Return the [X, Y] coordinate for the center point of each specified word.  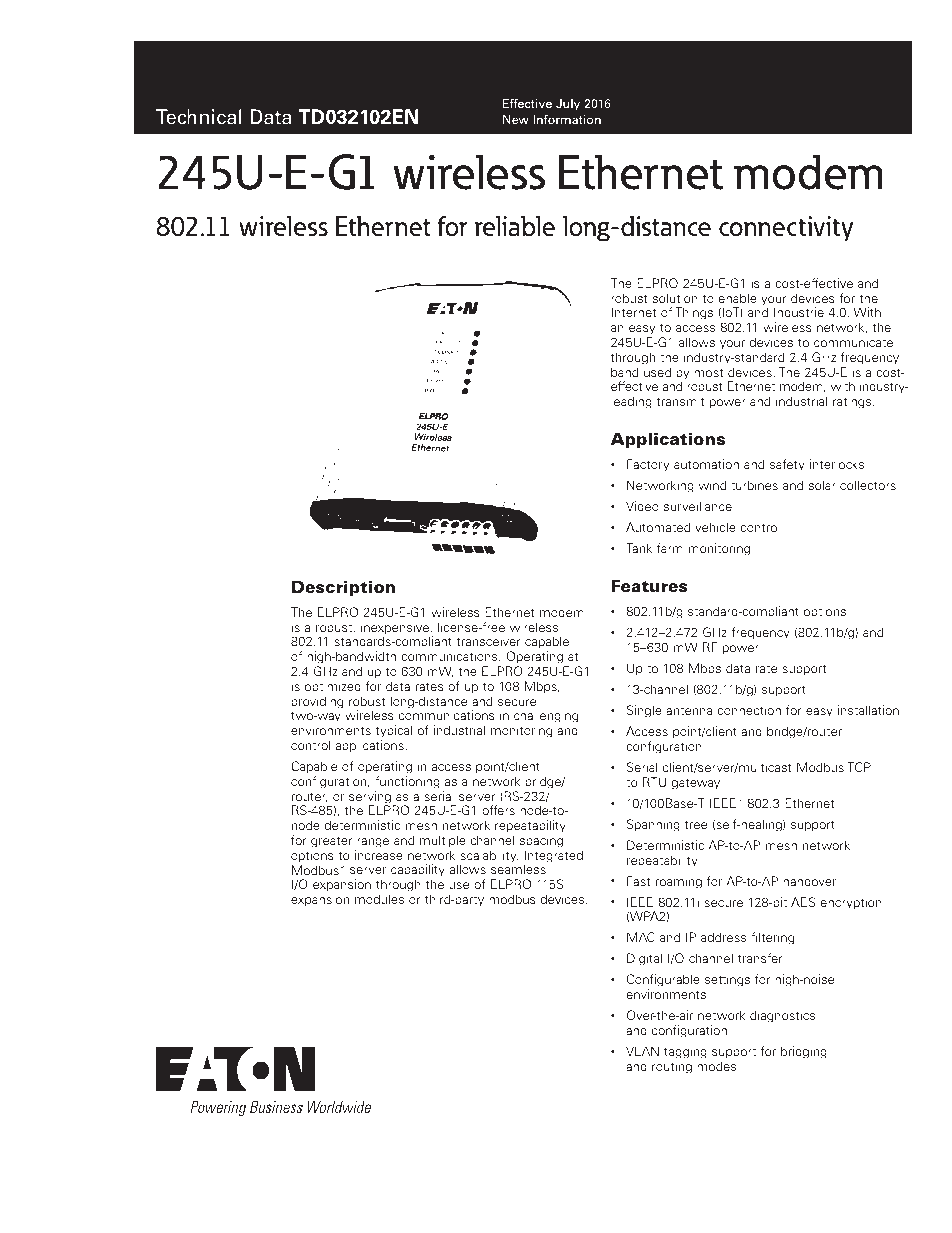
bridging [804, 1052]
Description [343, 588]
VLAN [642, 1051]
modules [379, 899]
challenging [546, 718]
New [516, 119]
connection [749, 710]
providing [317, 702]
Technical [199, 117]
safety [787, 465]
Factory [648, 465]
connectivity [786, 229]
